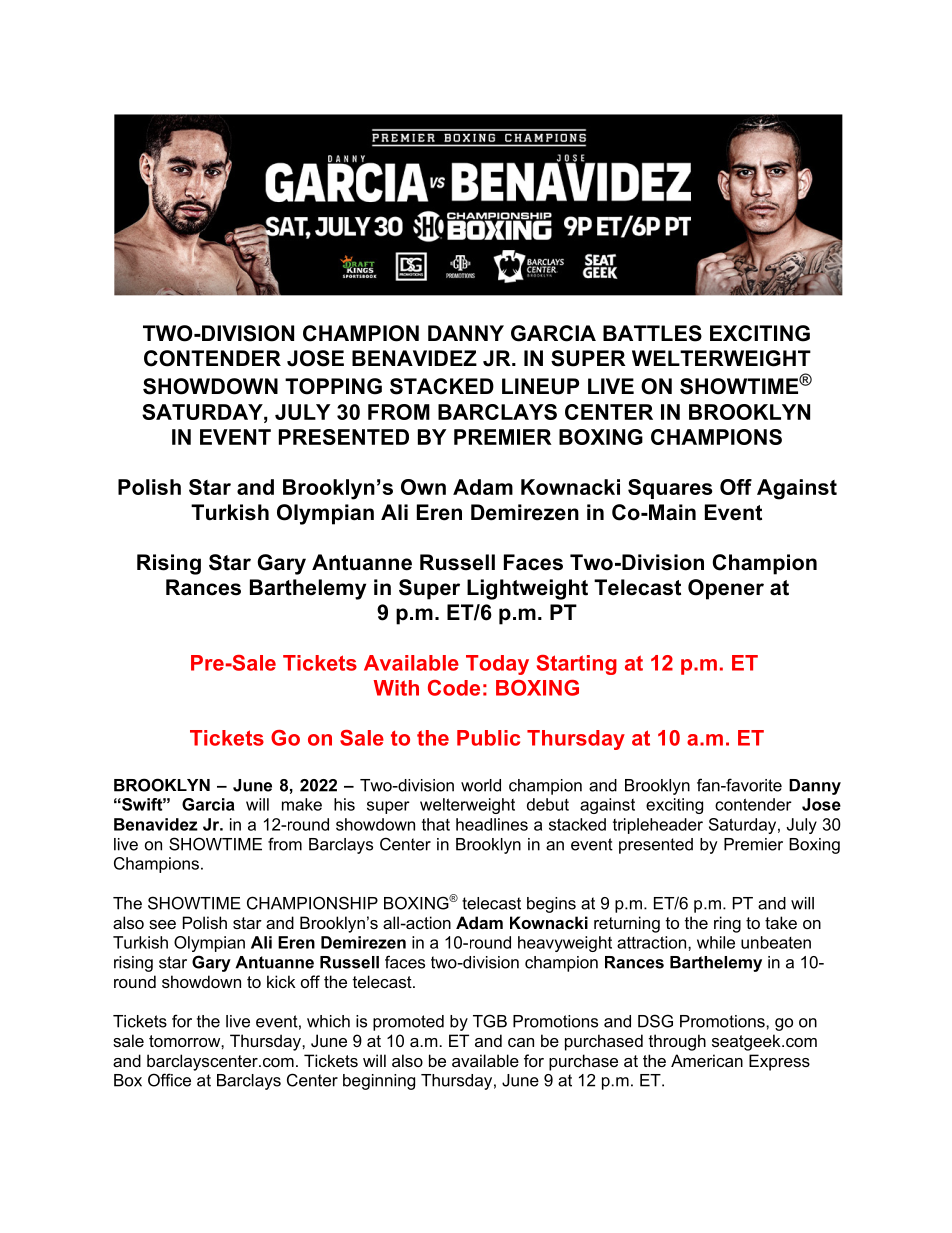  I want to click on Lightweight, so click(527, 589).
